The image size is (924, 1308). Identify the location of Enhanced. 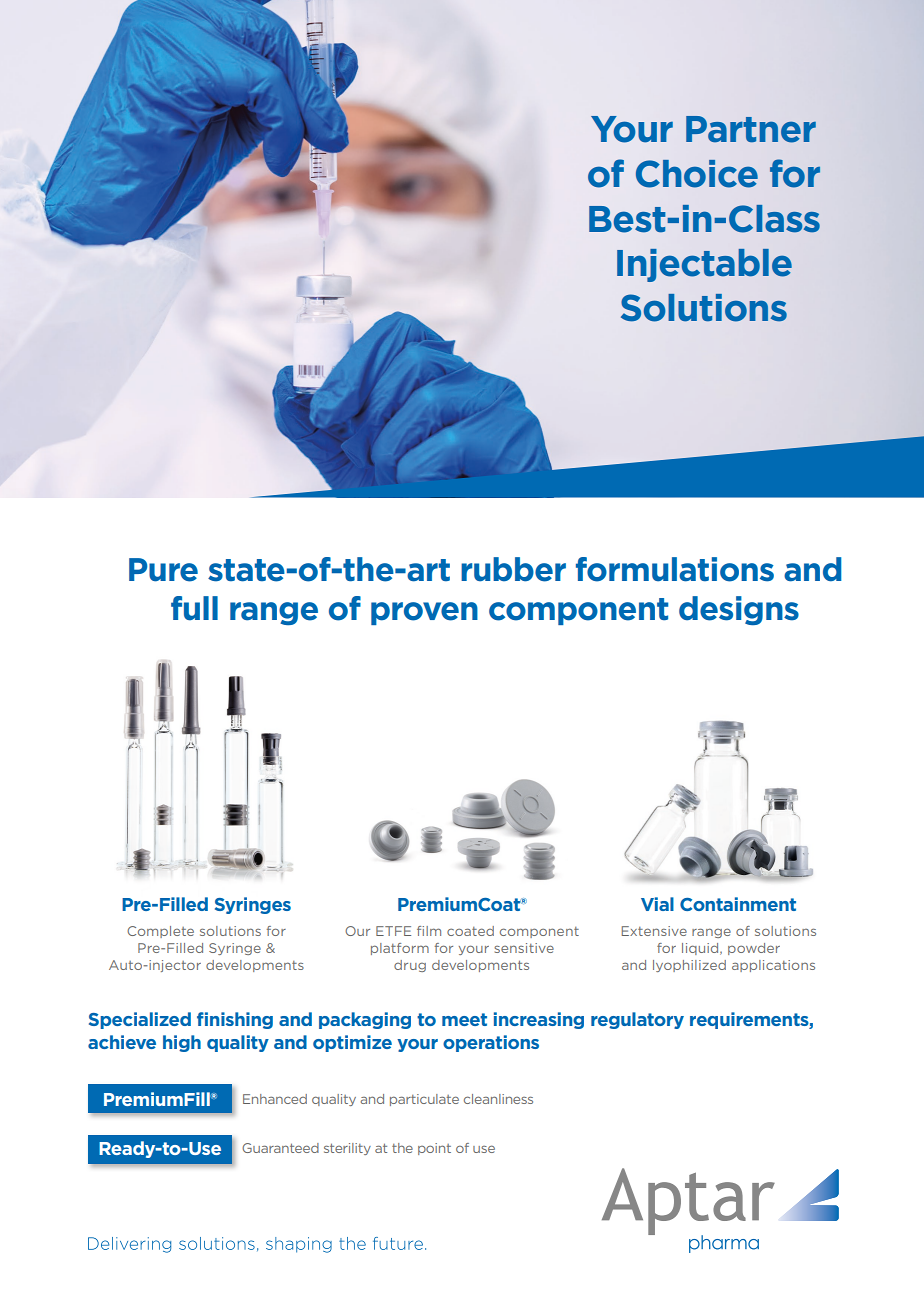
(275, 1099).
